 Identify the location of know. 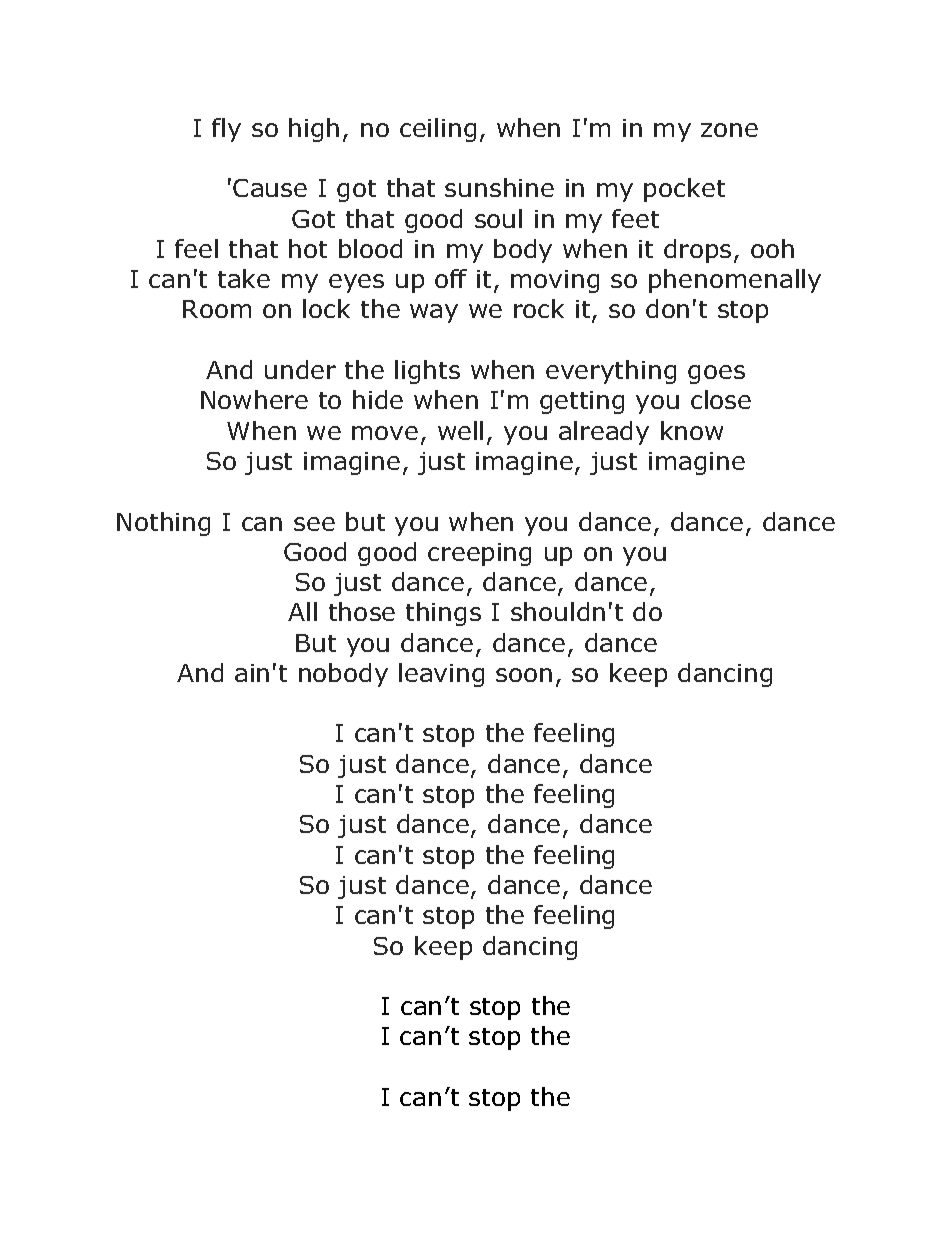
(692, 430).
